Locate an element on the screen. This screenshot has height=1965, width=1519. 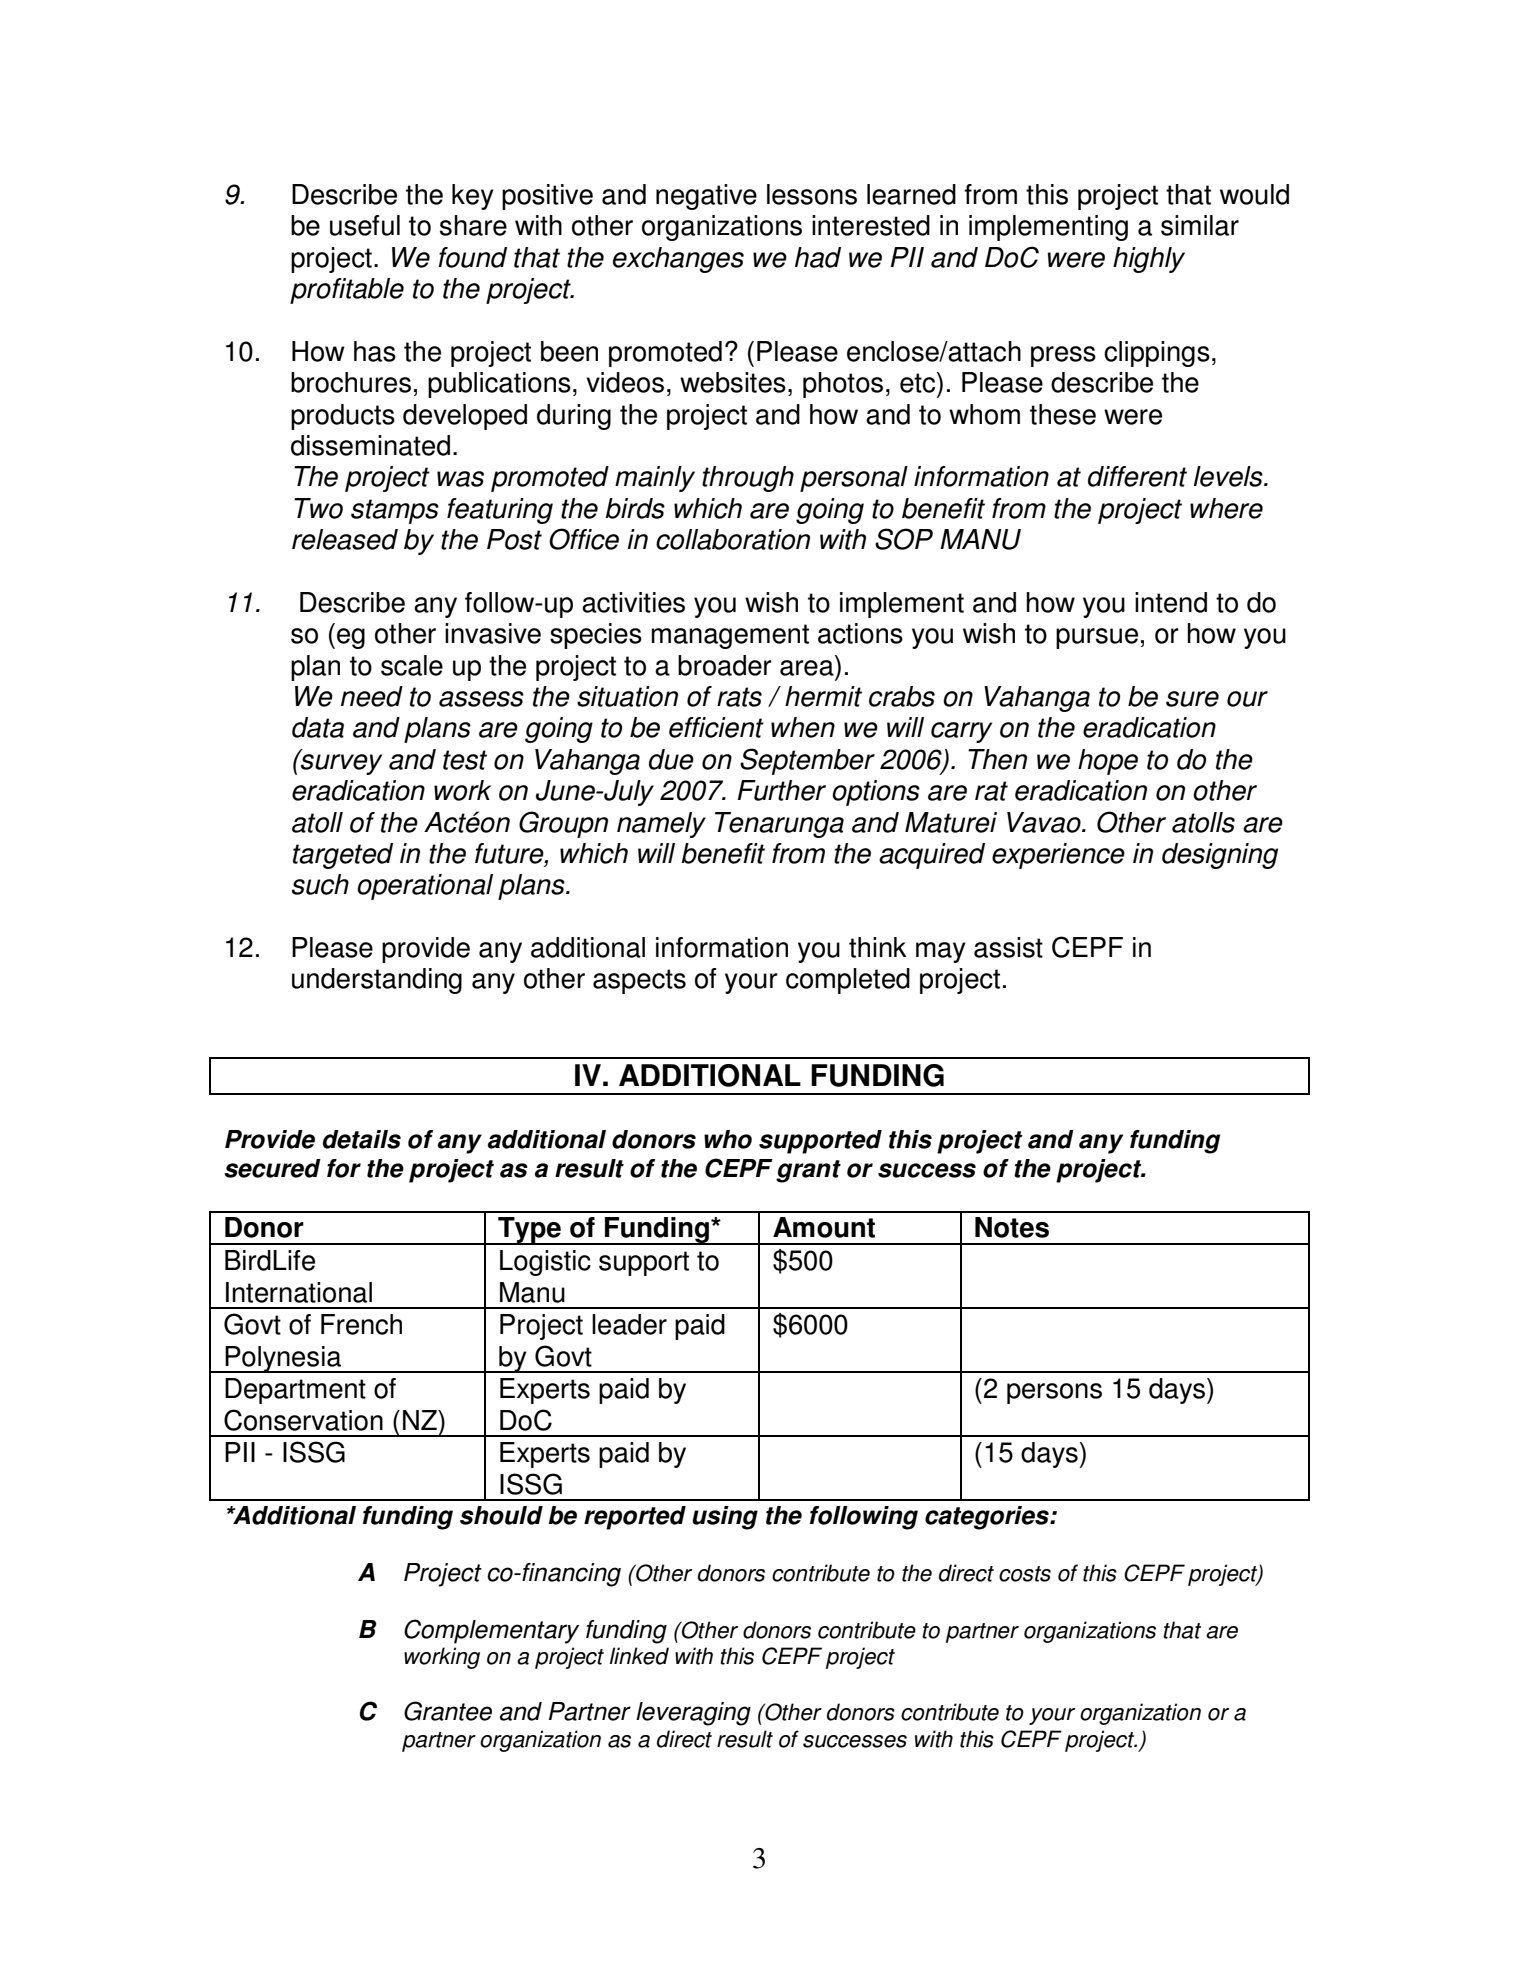
had is located at coordinates (818, 257).
